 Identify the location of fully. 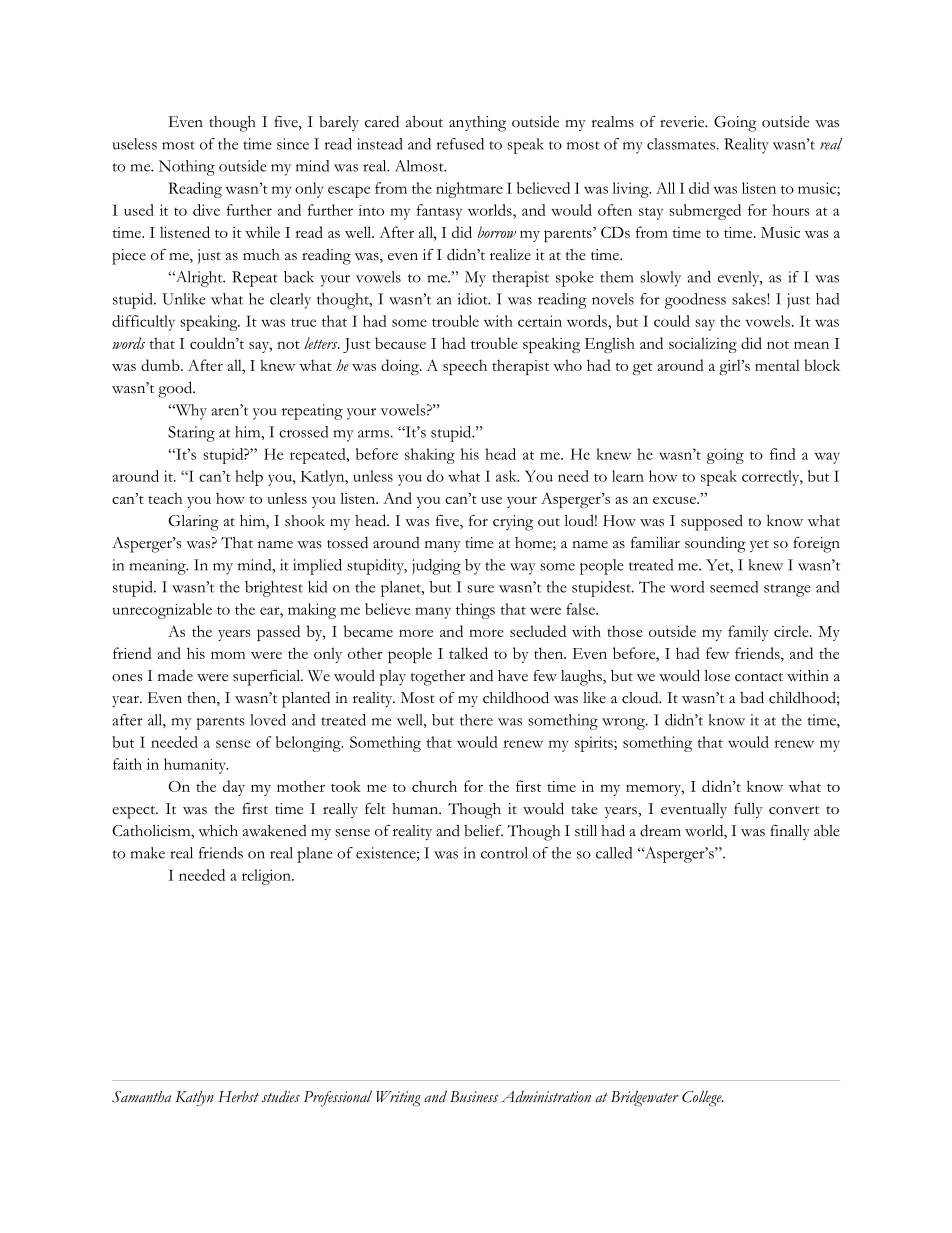
(748, 810).
